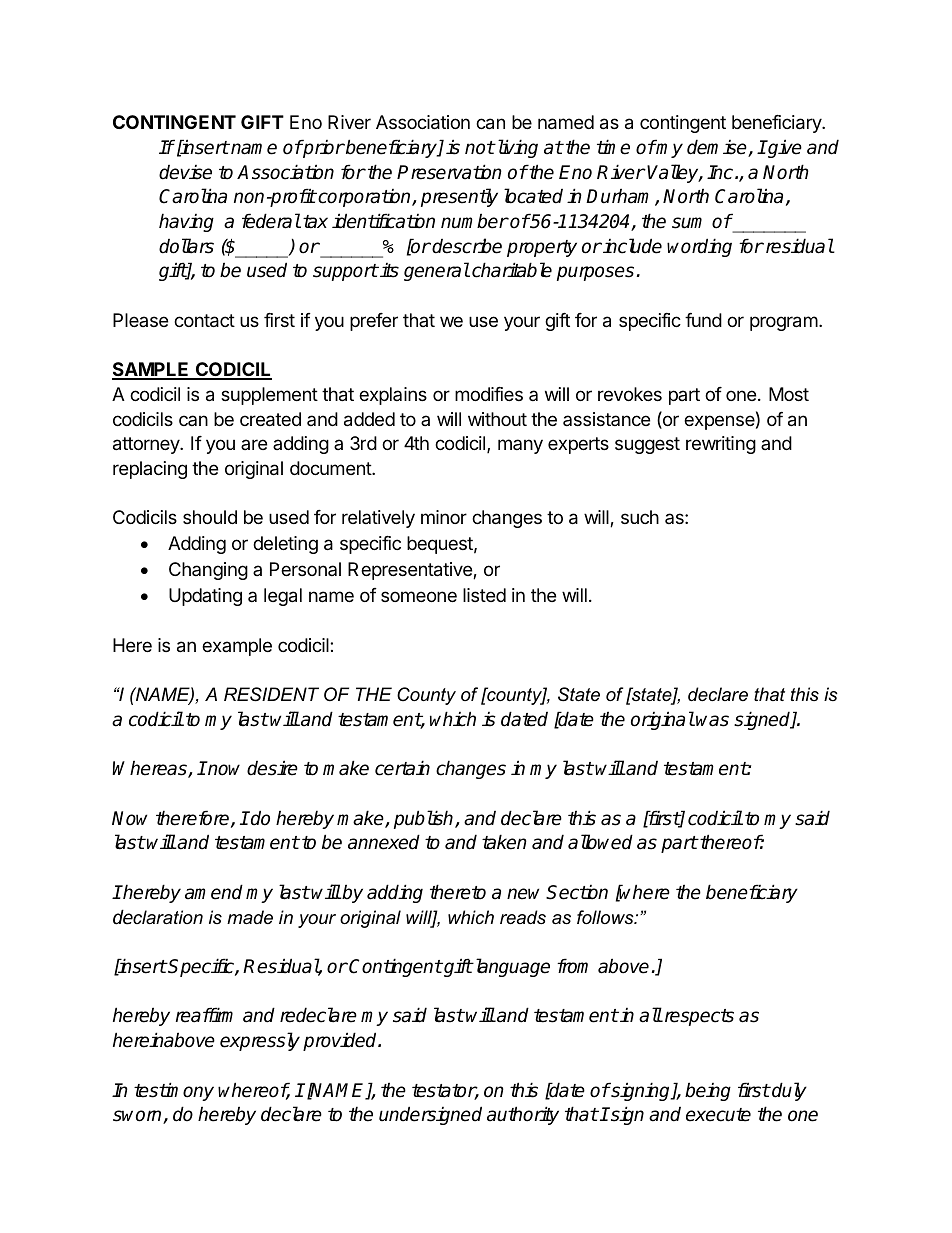  I want to click on testimony, so click(174, 1091).
